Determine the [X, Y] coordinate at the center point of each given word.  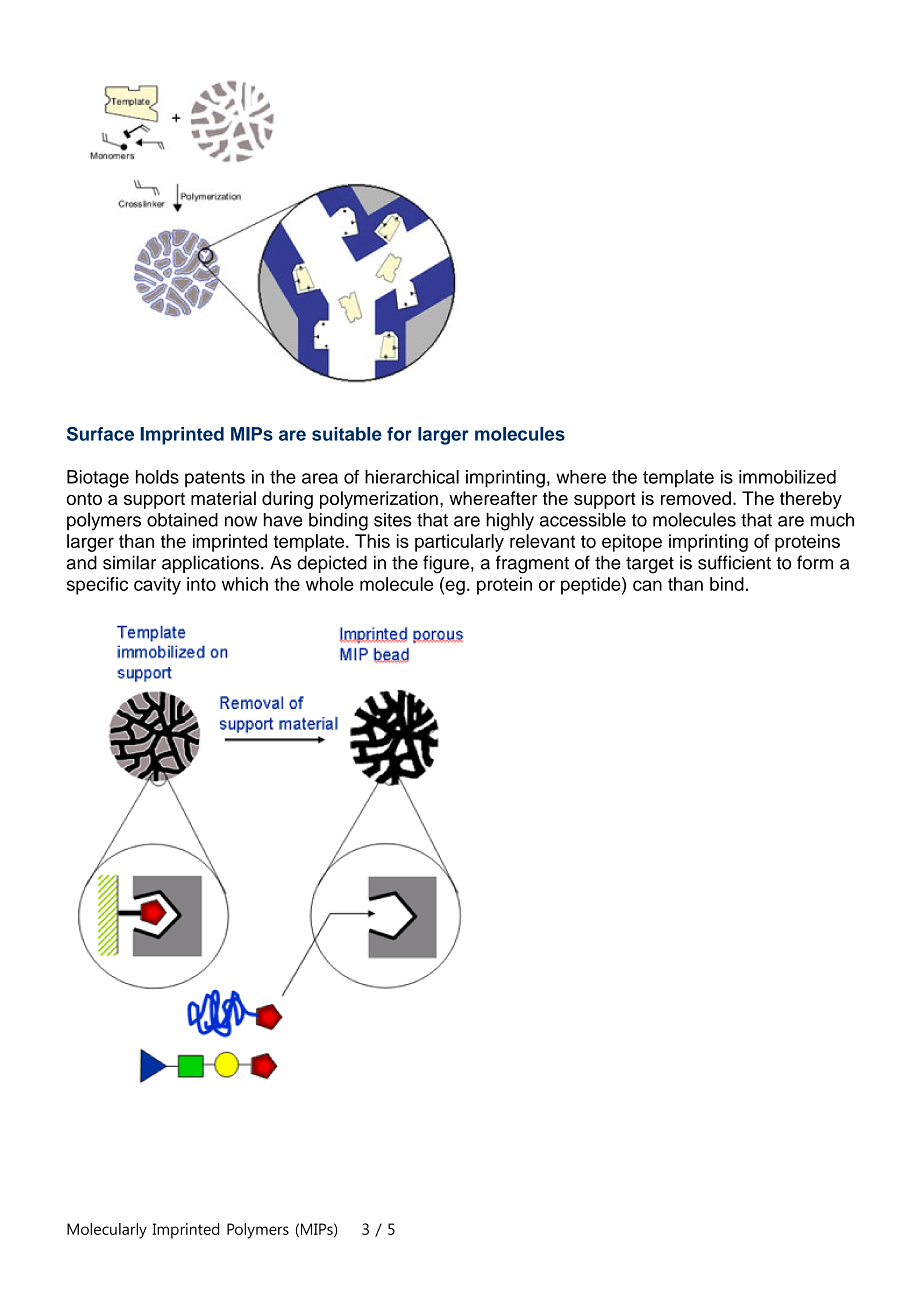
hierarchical [412, 477]
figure [446, 564]
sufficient [734, 562]
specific [97, 586]
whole [330, 584]
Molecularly [107, 1231]
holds [157, 477]
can [647, 585]
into [201, 584]
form [815, 562]
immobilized [787, 477]
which [245, 584]
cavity [157, 586]
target [650, 565]
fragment [532, 564]
